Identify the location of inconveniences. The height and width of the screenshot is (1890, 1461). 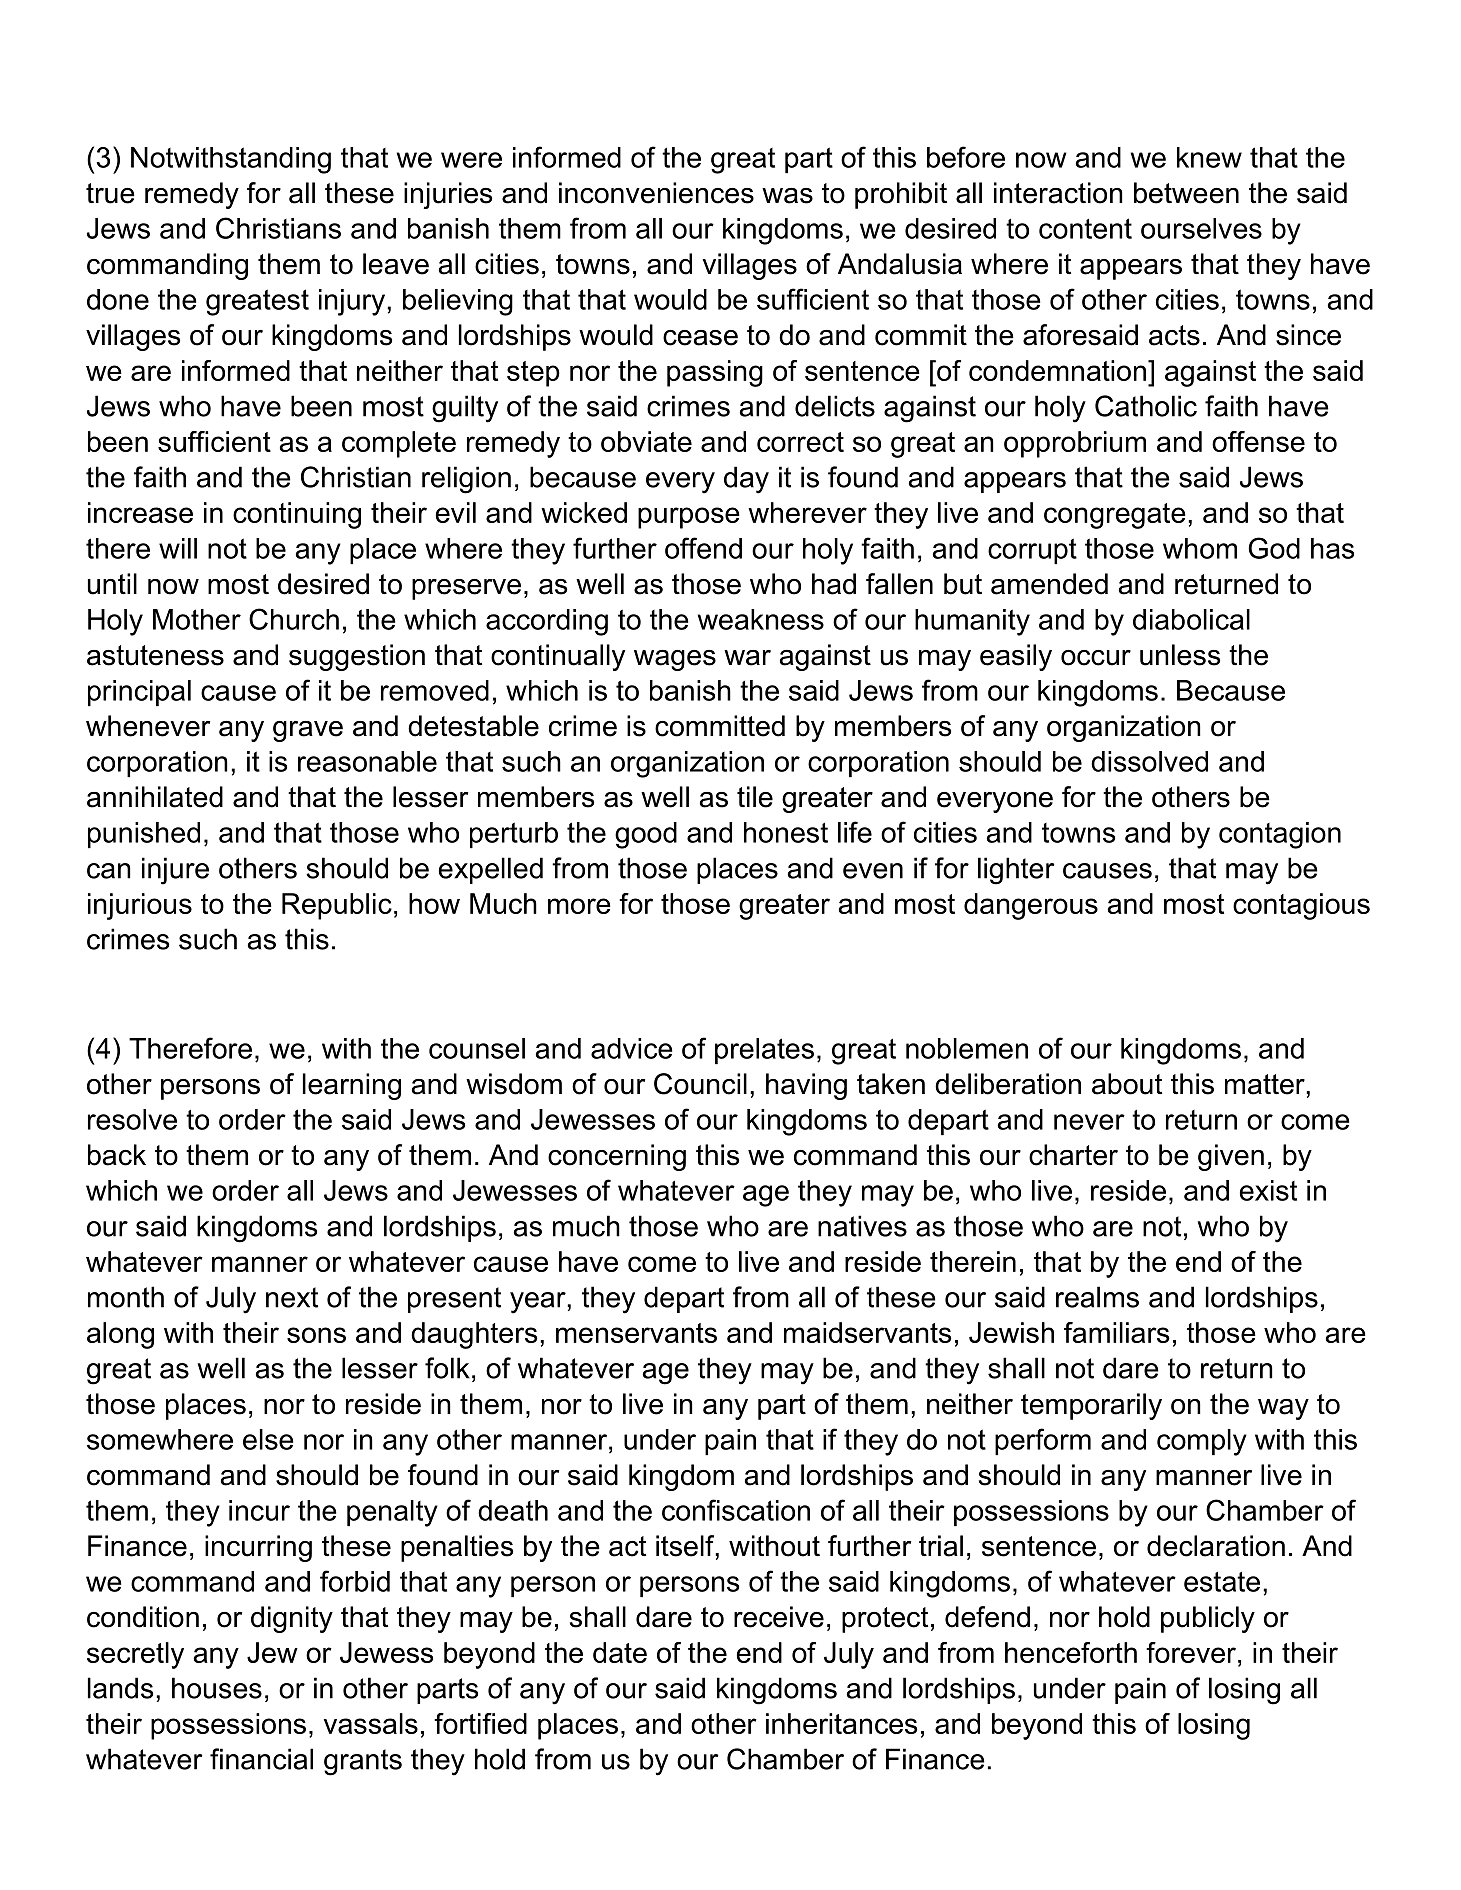
(656, 193).
